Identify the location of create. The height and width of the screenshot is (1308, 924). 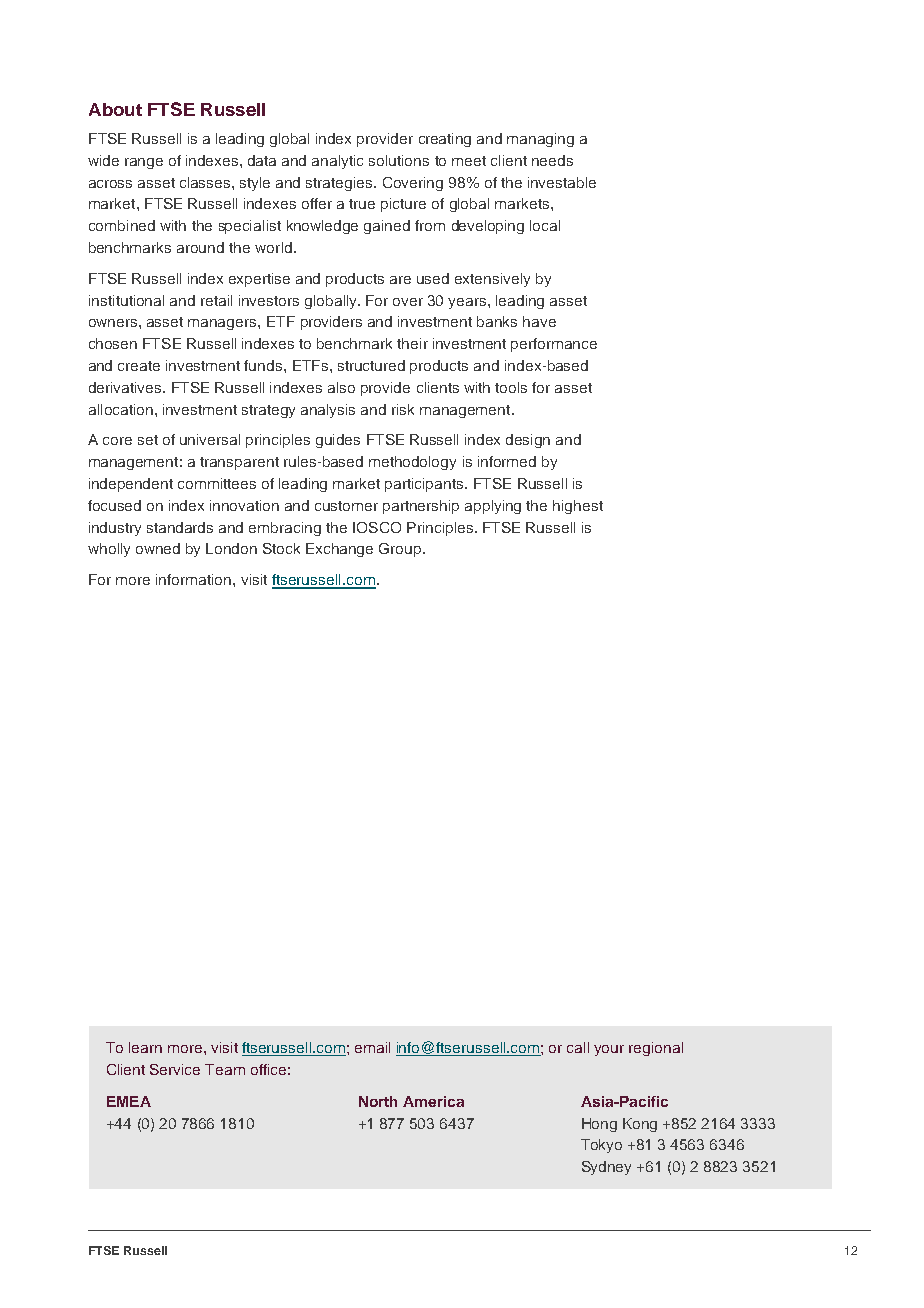
(139, 366).
